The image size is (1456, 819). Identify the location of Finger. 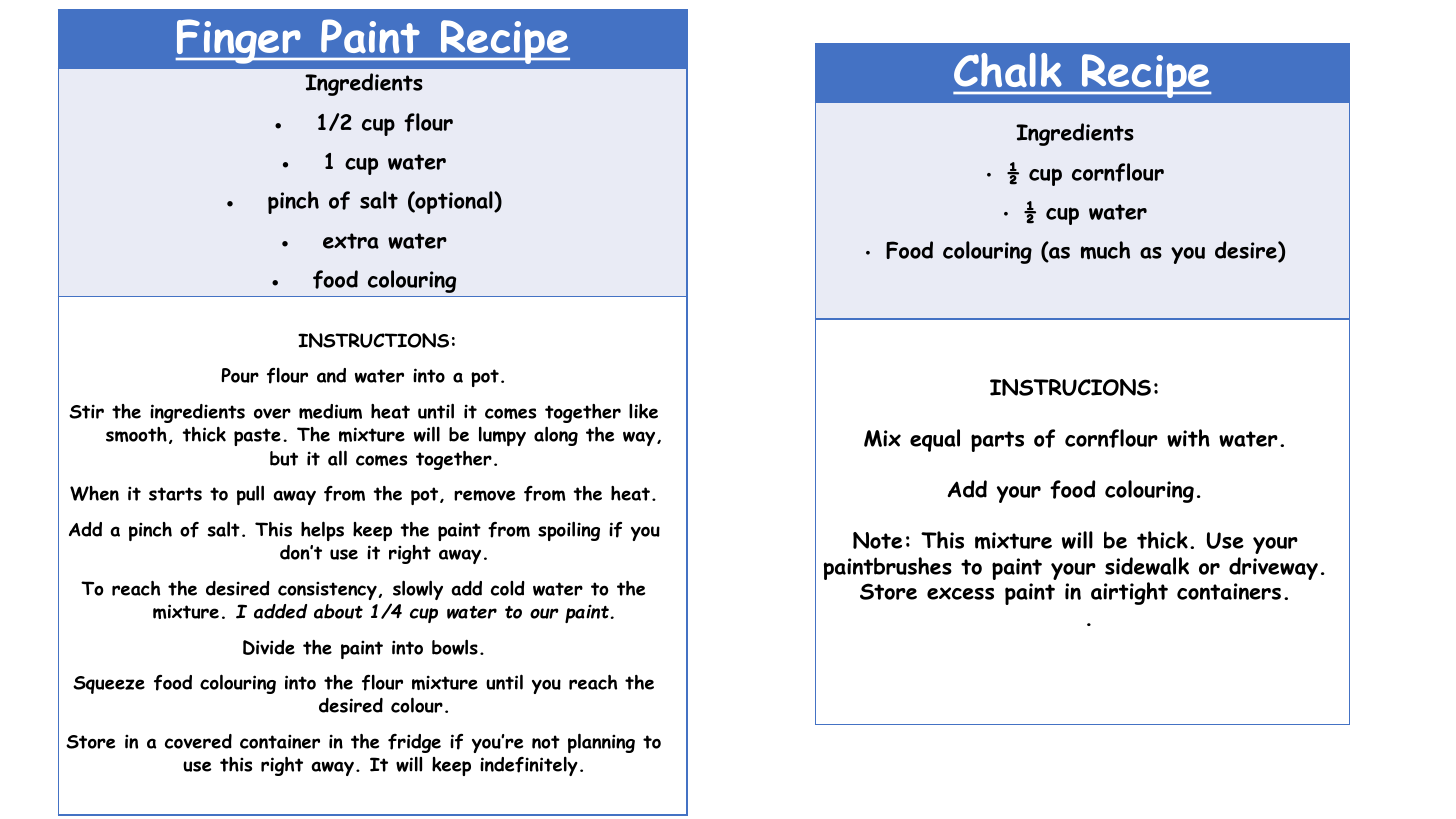
(239, 41).
